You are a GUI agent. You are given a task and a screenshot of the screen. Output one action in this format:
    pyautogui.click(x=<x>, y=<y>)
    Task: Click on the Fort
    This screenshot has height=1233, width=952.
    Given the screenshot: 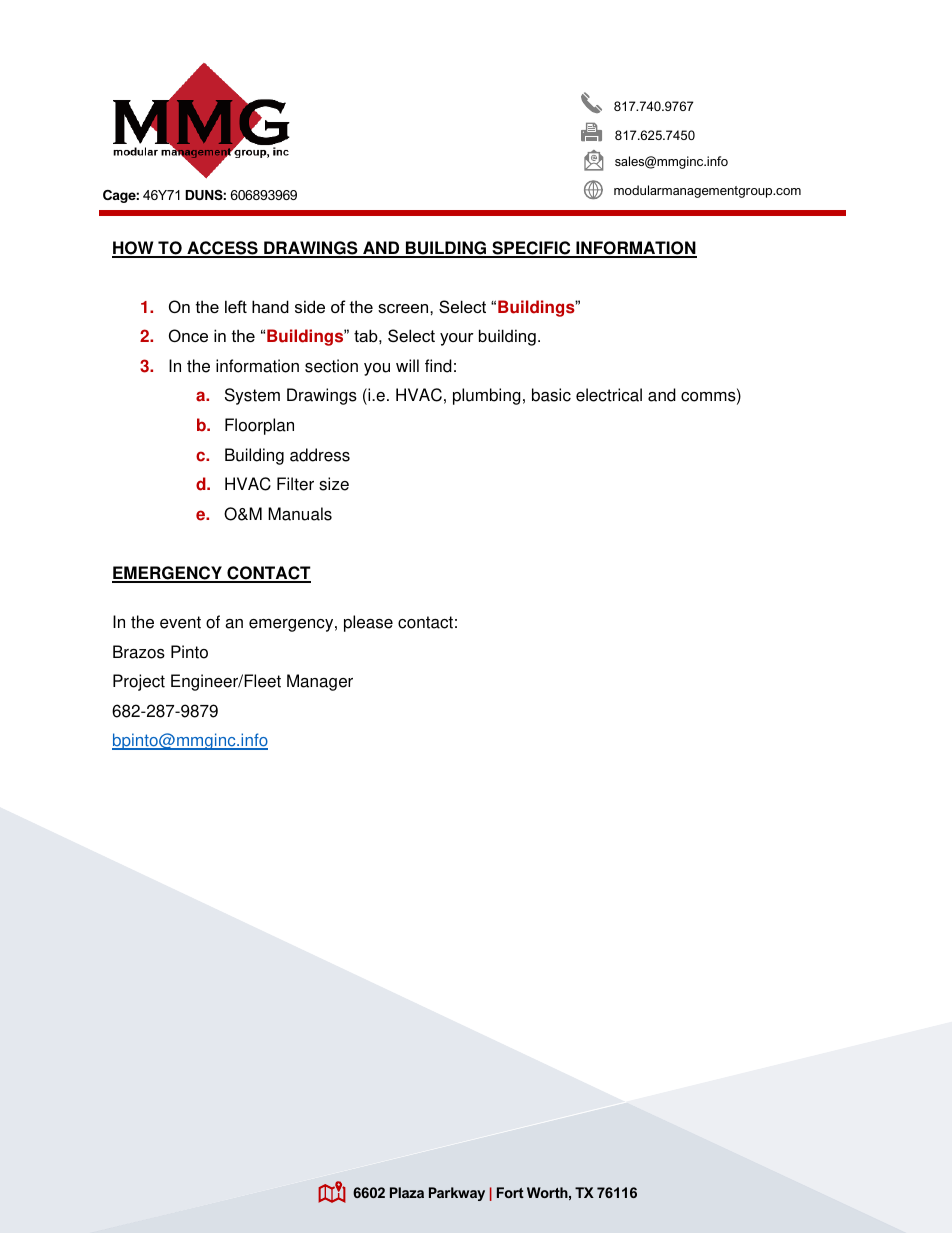 What is the action you would take?
    pyautogui.click(x=510, y=1192)
